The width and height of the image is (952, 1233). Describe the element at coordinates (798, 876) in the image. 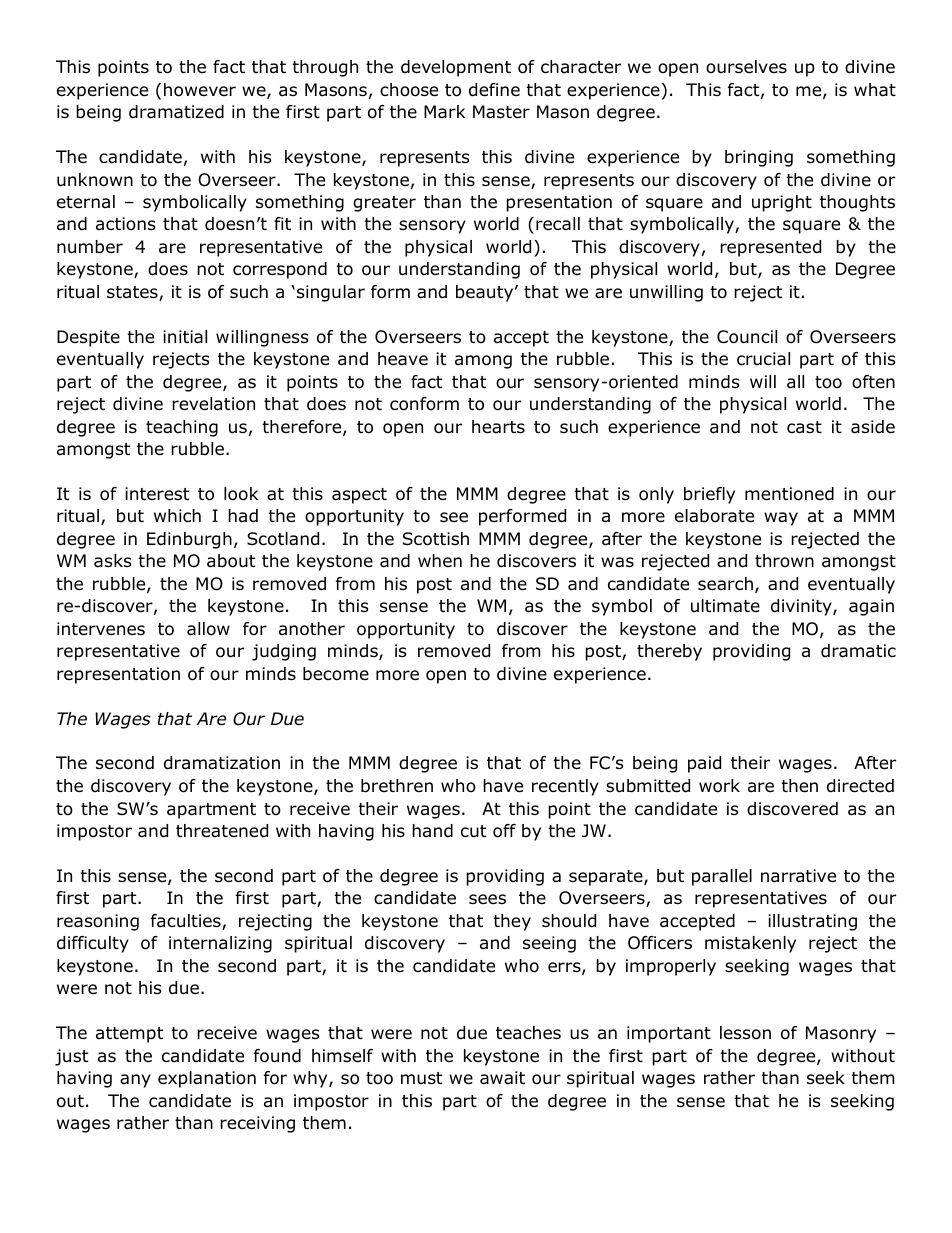

I see `narrative` at that location.
